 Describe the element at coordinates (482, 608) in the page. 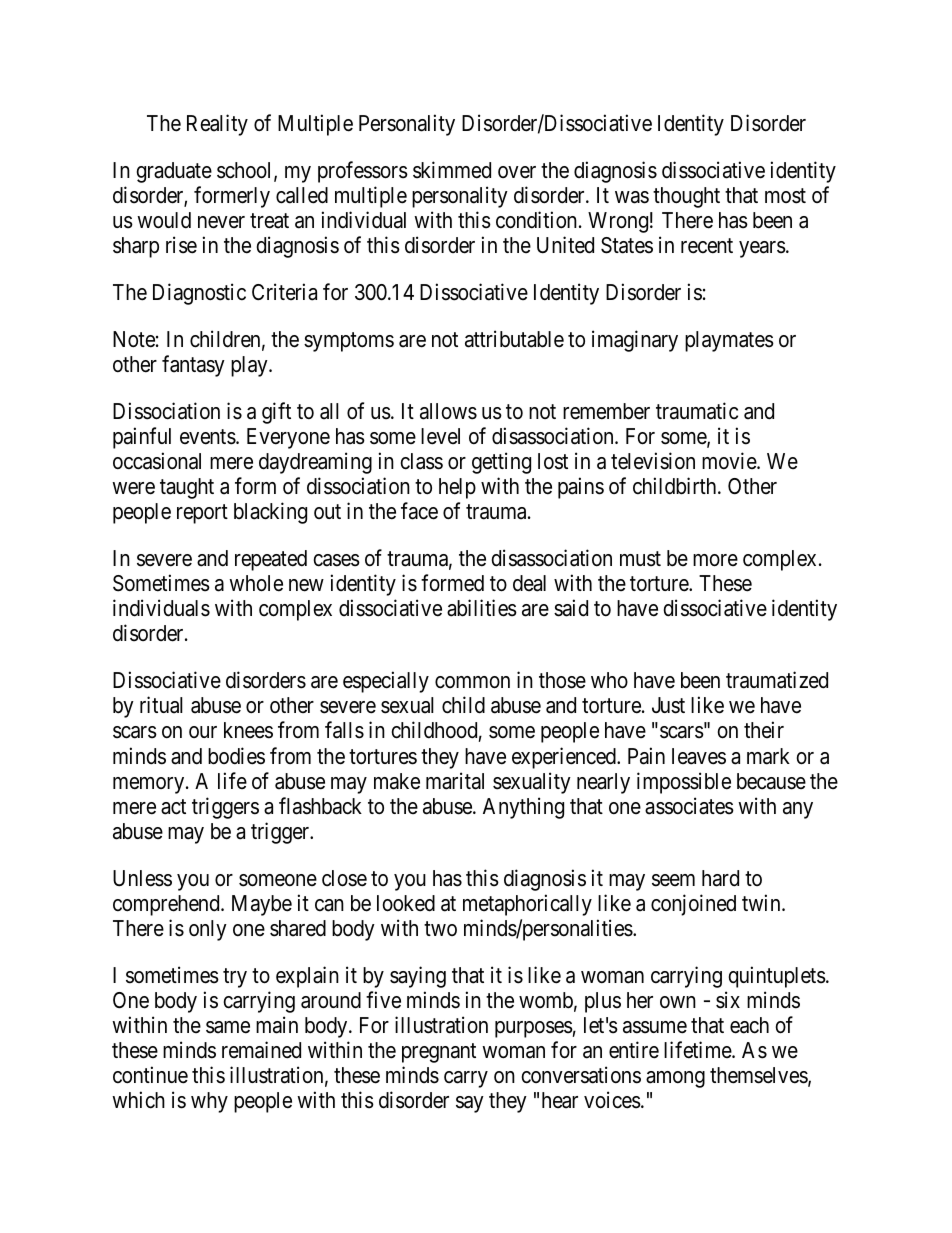

I see `abilities` at that location.
